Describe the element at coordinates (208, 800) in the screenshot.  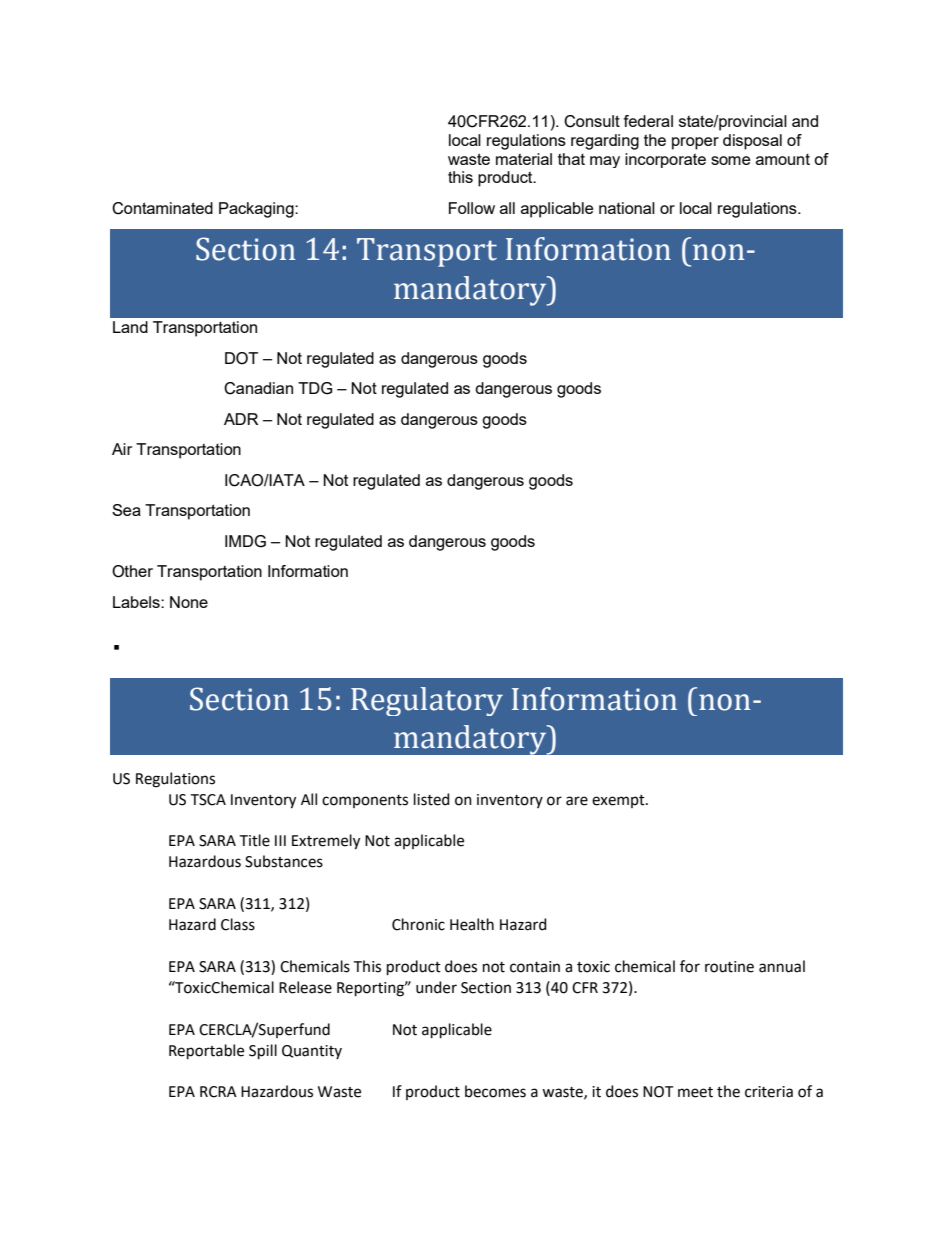
I see `TSCA` at that location.
